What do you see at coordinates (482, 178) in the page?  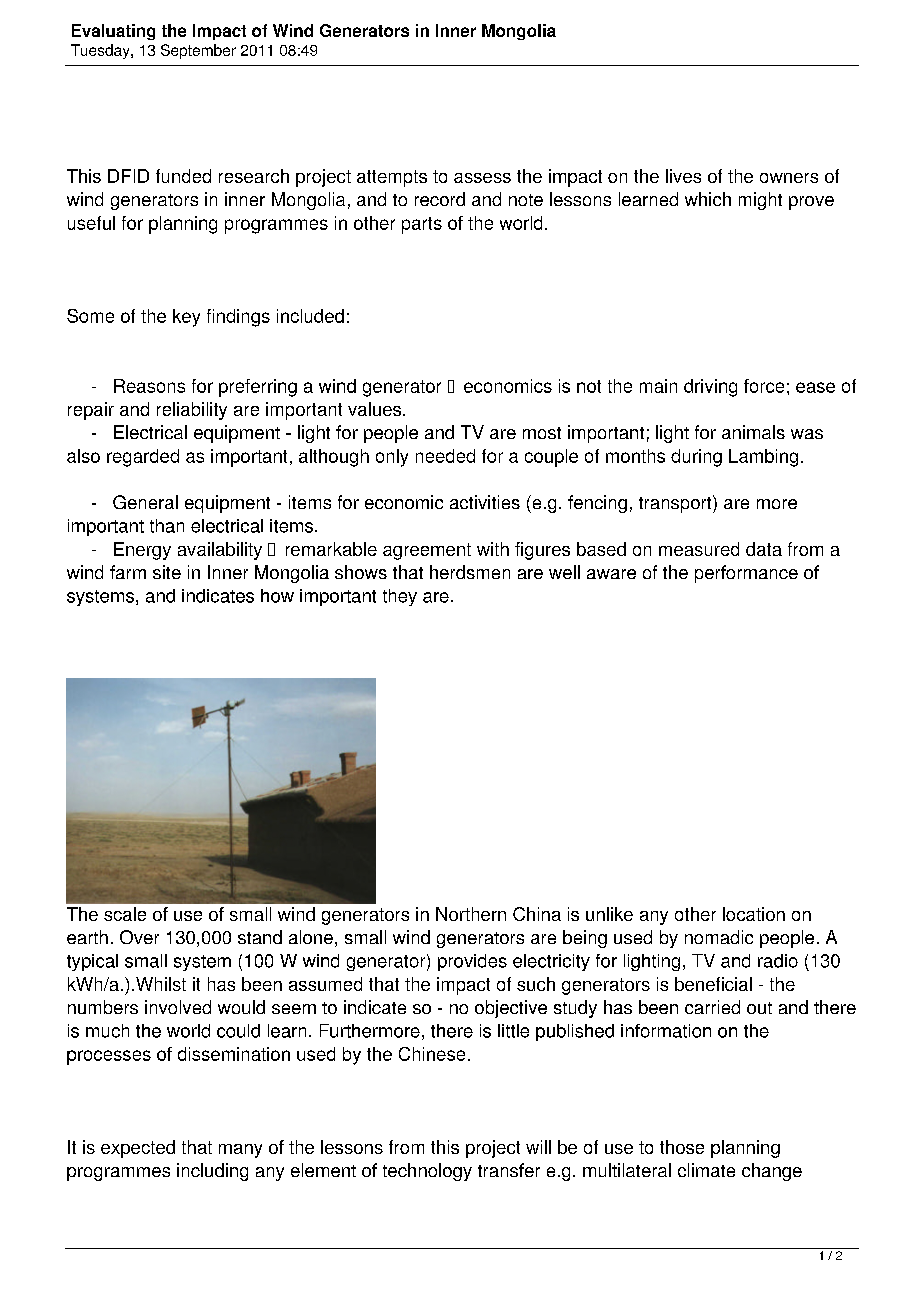 I see `assess` at bounding box center [482, 178].
